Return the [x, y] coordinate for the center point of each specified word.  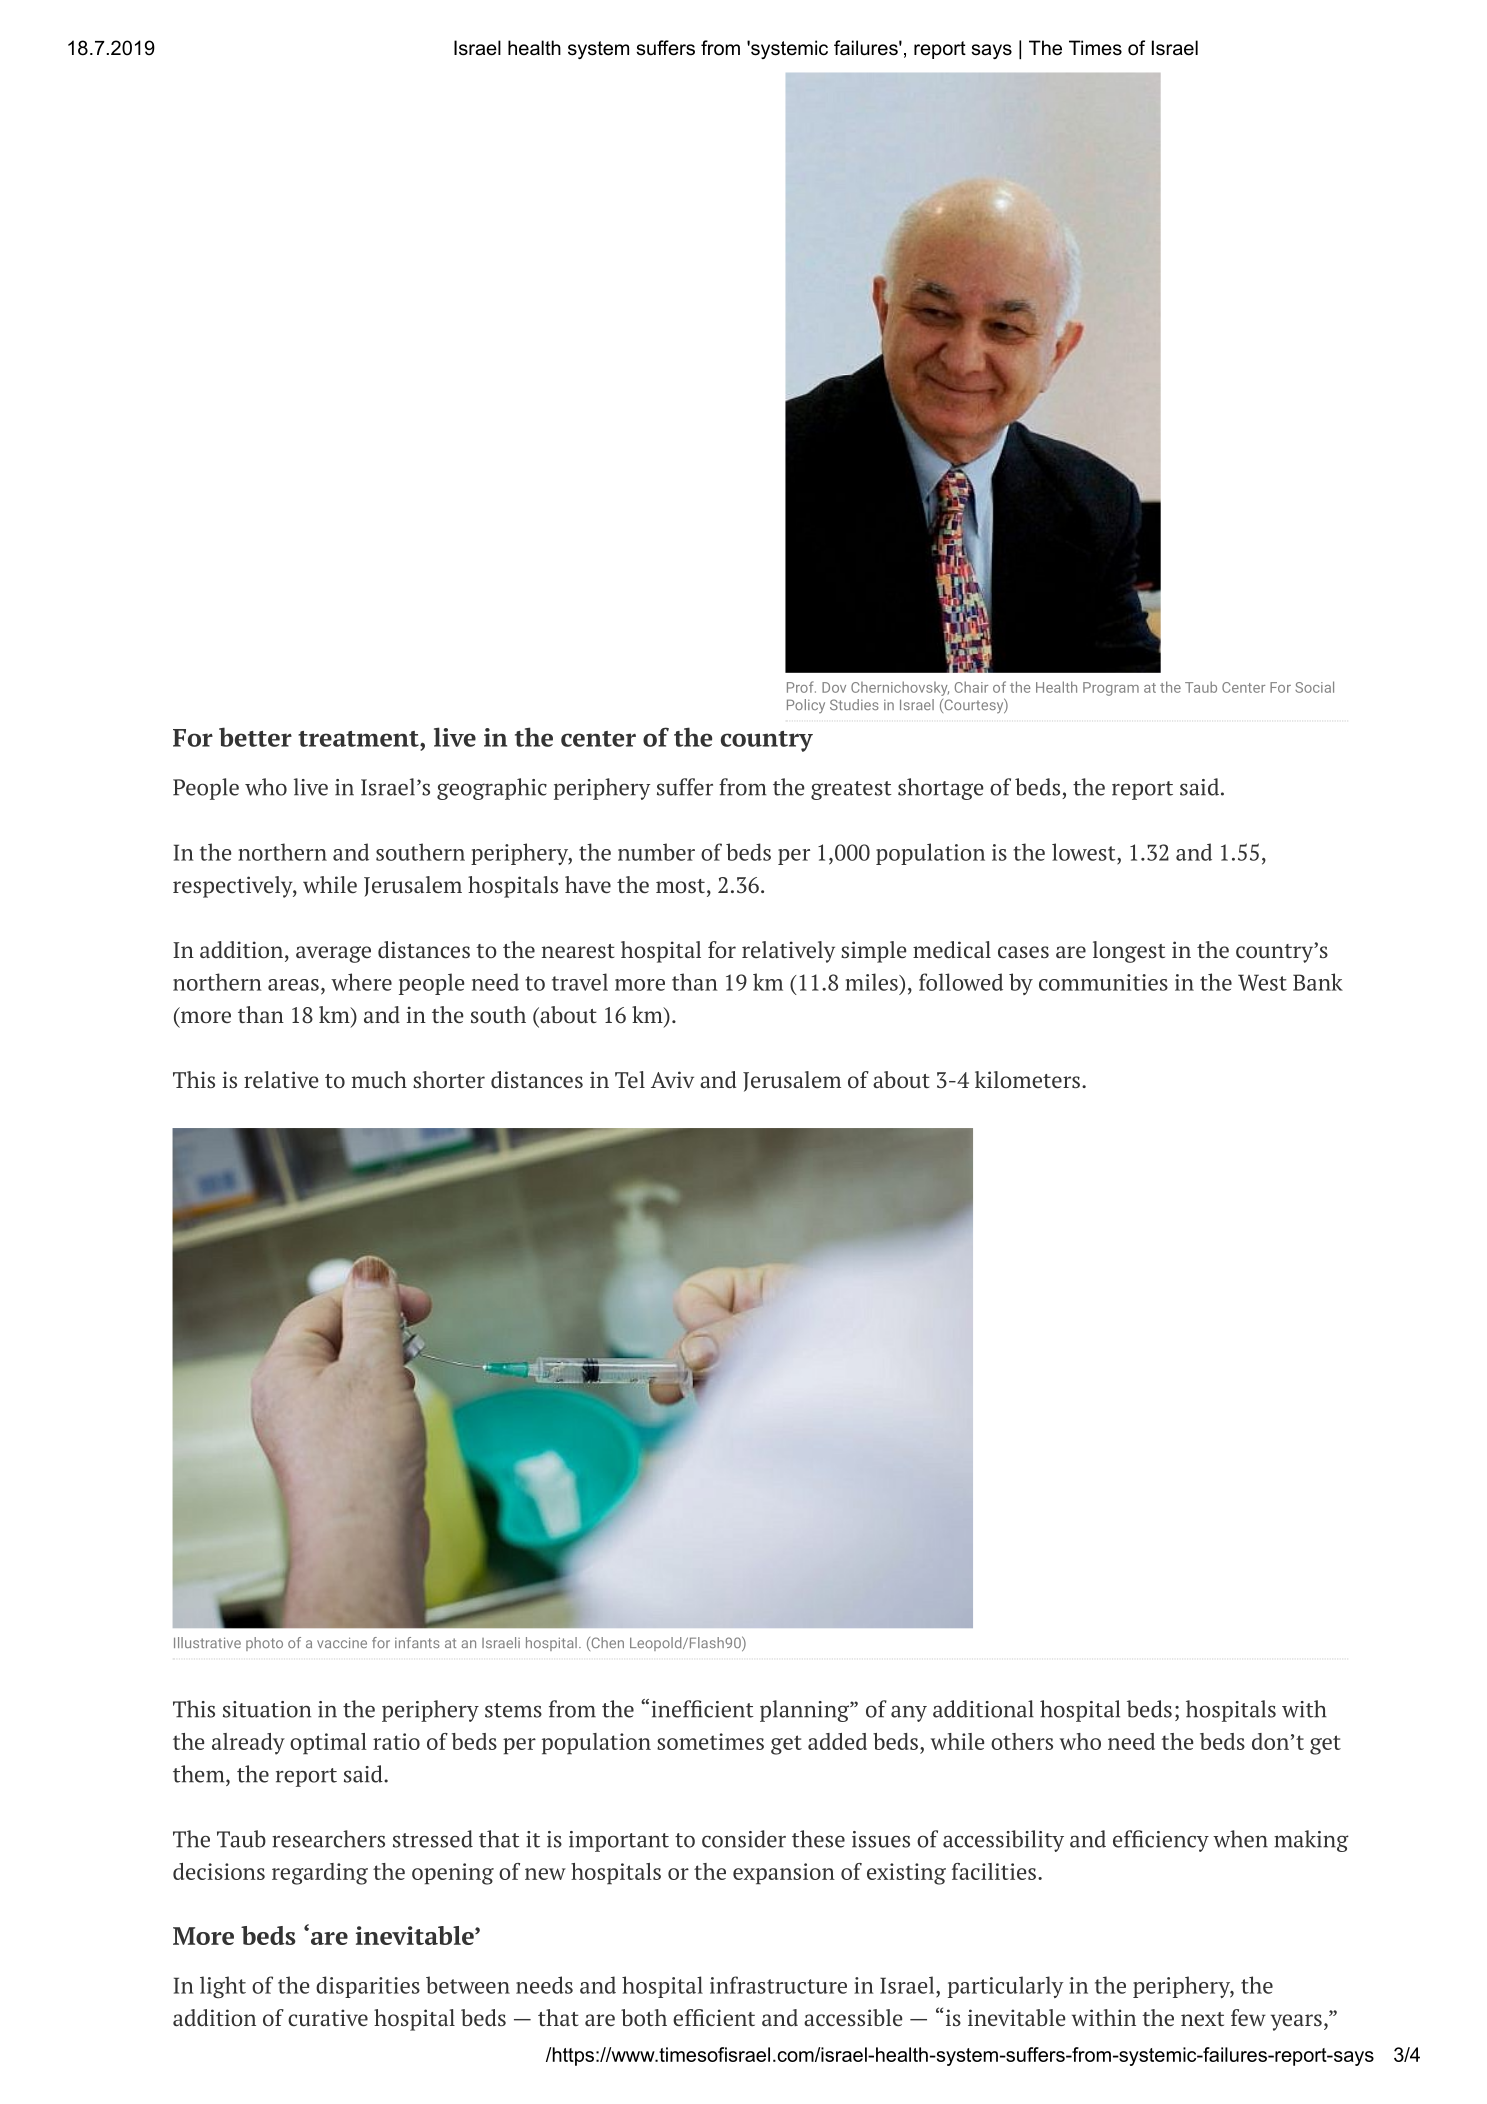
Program [1111, 689]
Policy [806, 706]
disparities [368, 1987]
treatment [359, 739]
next [1202, 2019]
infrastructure [778, 1985]
